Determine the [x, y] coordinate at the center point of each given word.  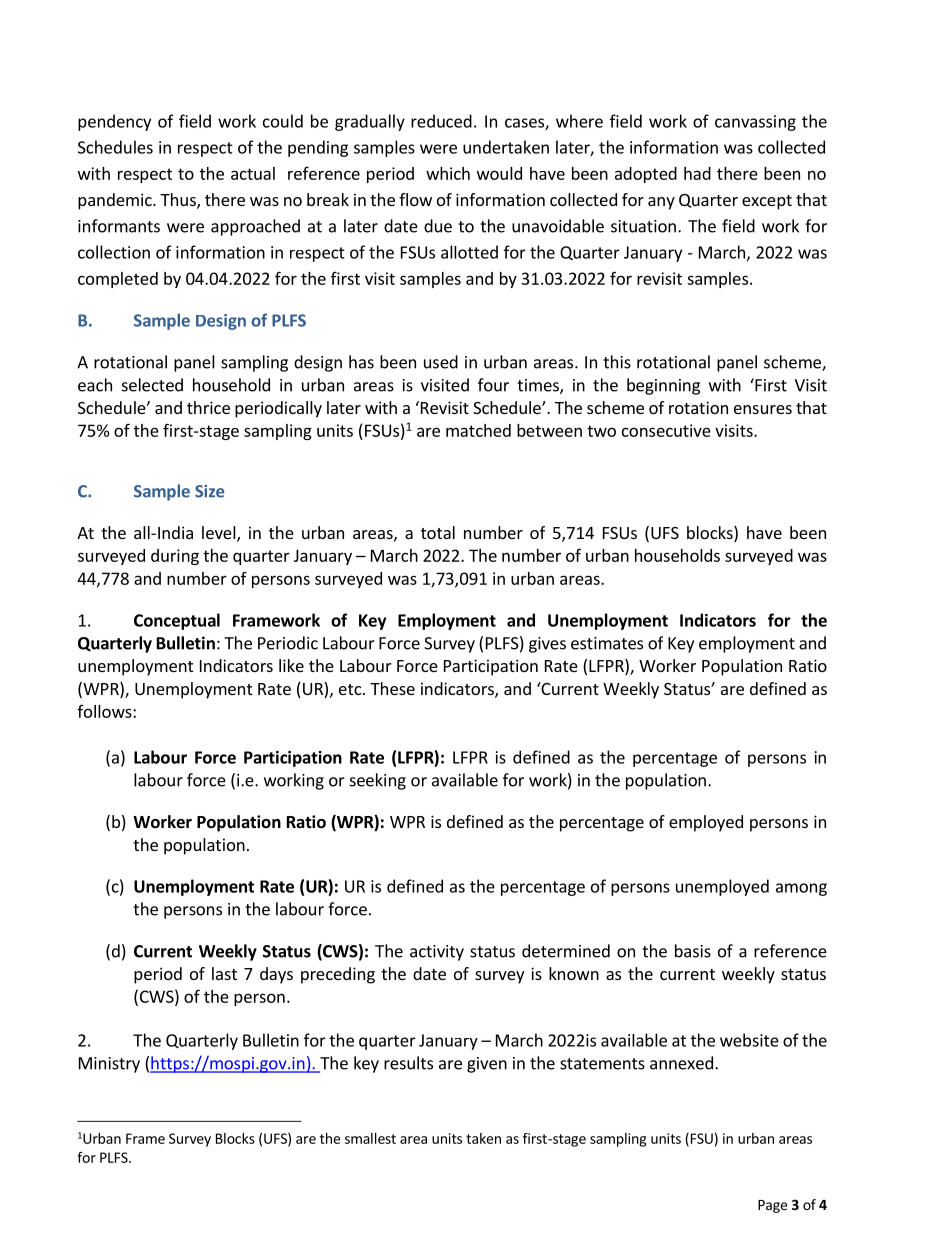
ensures [763, 409]
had [697, 173]
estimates [607, 643]
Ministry [109, 1065]
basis [693, 951]
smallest [370, 1138]
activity [437, 953]
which [448, 173]
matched [478, 430]
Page [772, 1206]
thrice [208, 407]
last [224, 973]
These [392, 688]
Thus [179, 201]
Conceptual [177, 621]
